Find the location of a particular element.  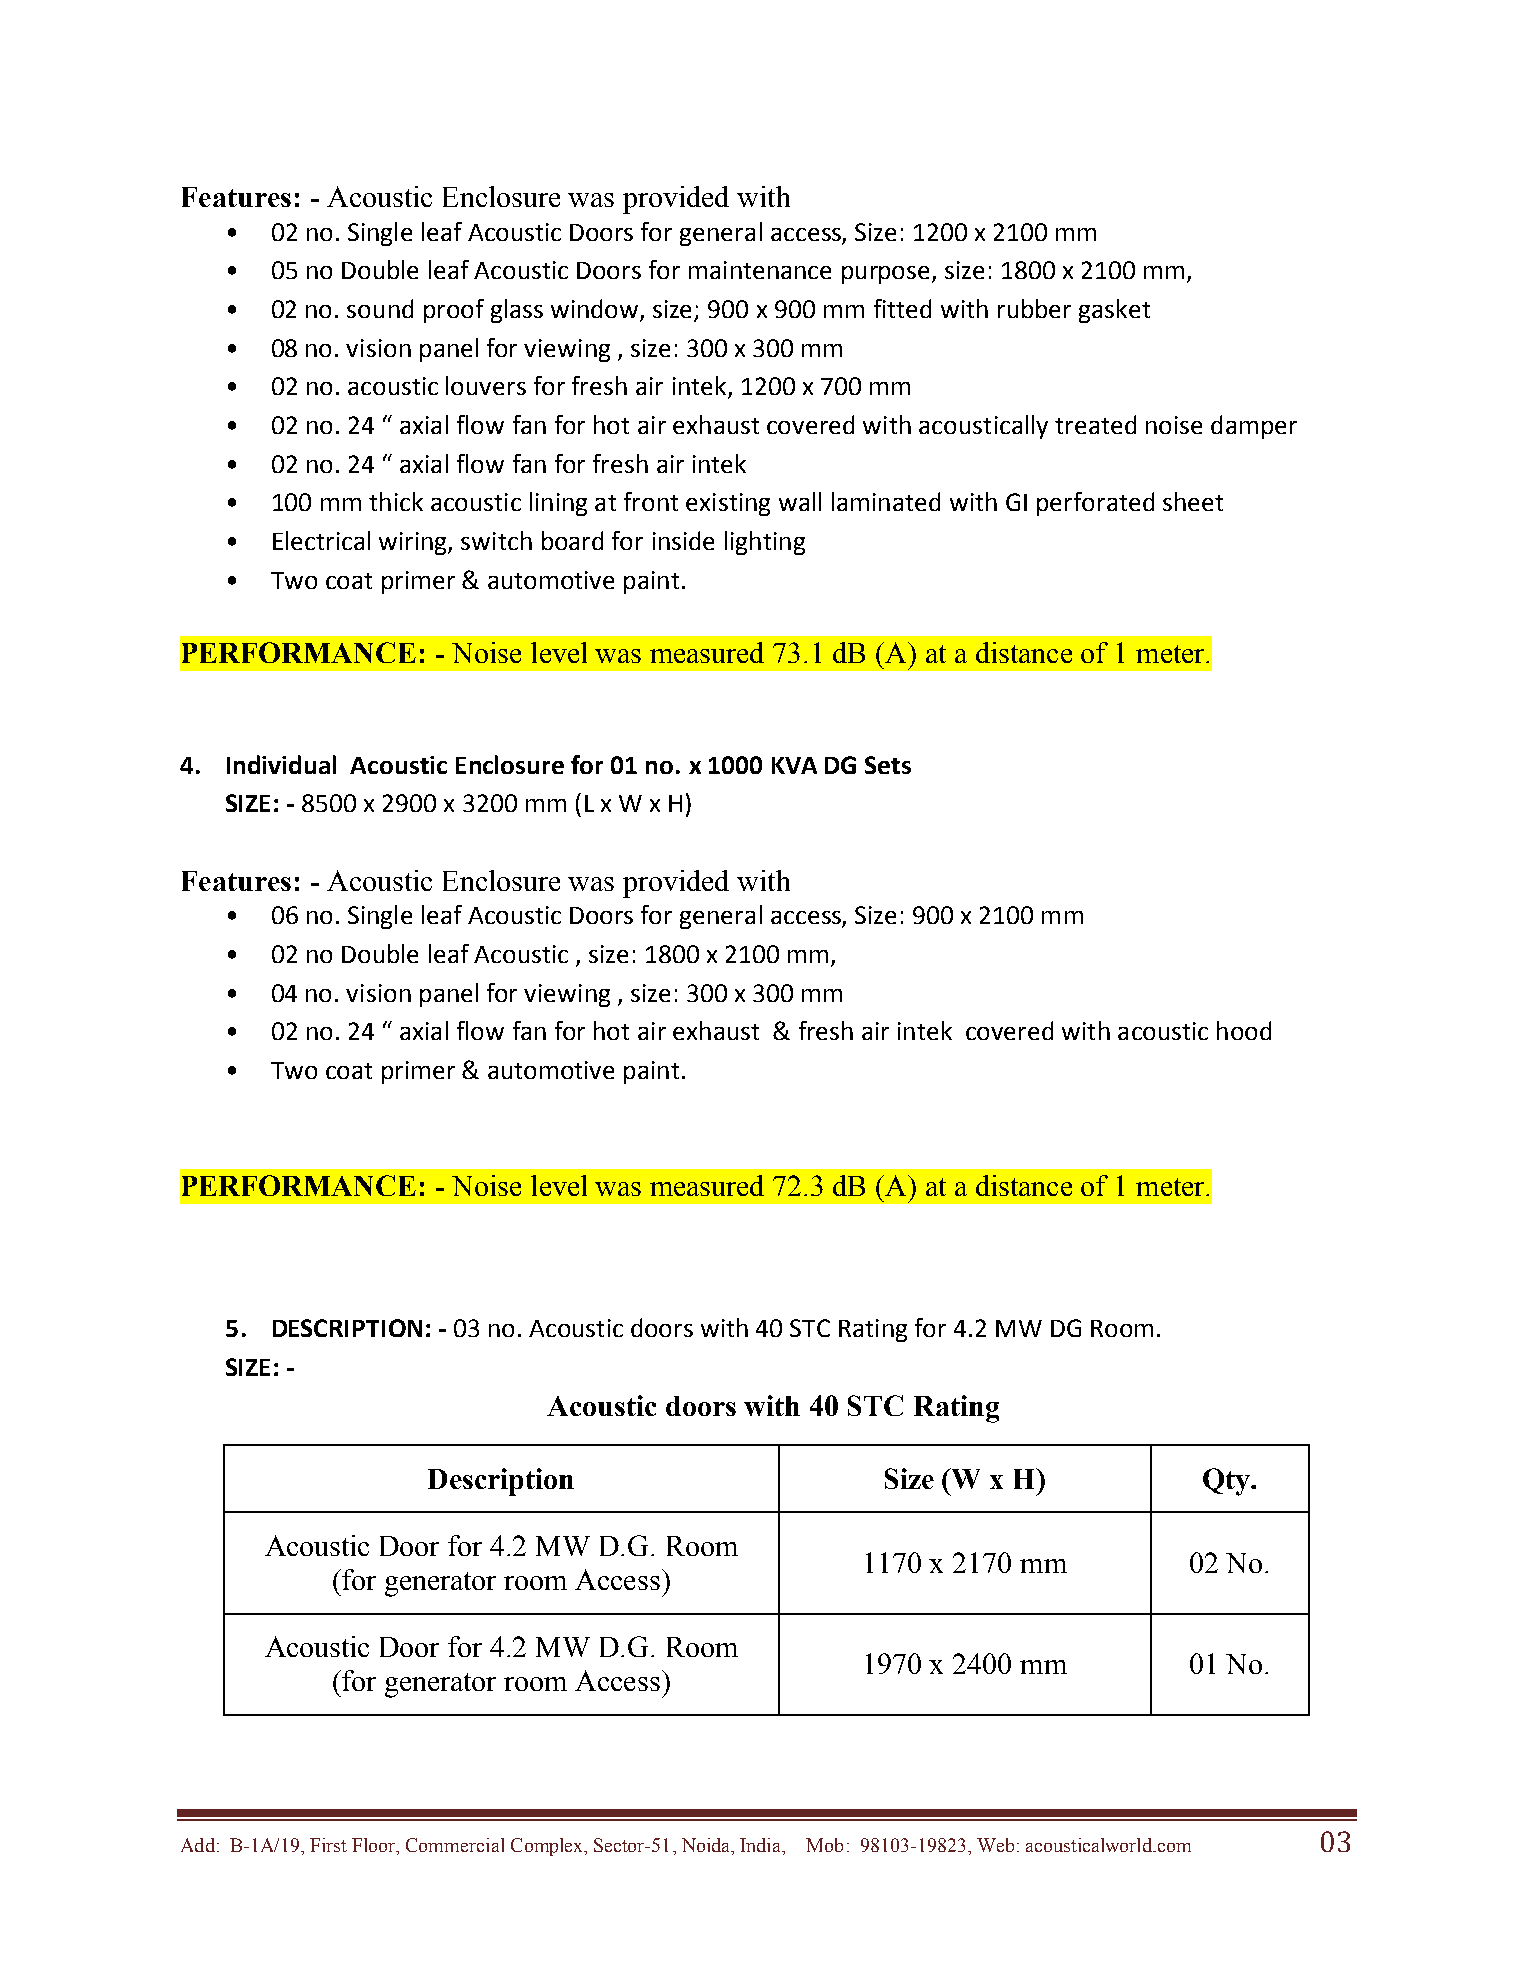

gasket is located at coordinates (1114, 311).
